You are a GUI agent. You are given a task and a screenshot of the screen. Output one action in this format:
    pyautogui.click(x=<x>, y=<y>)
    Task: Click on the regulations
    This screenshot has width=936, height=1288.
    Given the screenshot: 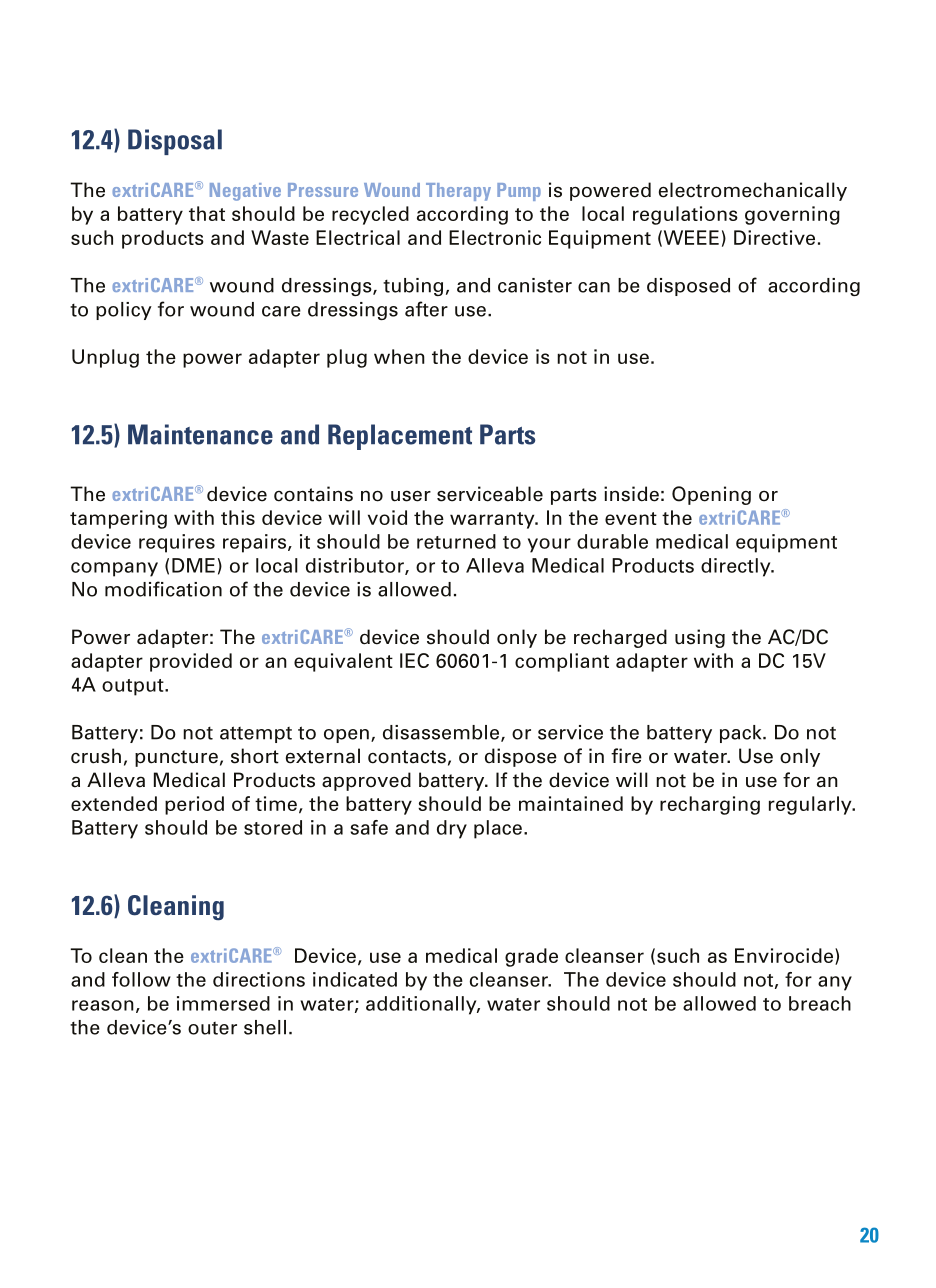 What is the action you would take?
    pyautogui.click(x=685, y=215)
